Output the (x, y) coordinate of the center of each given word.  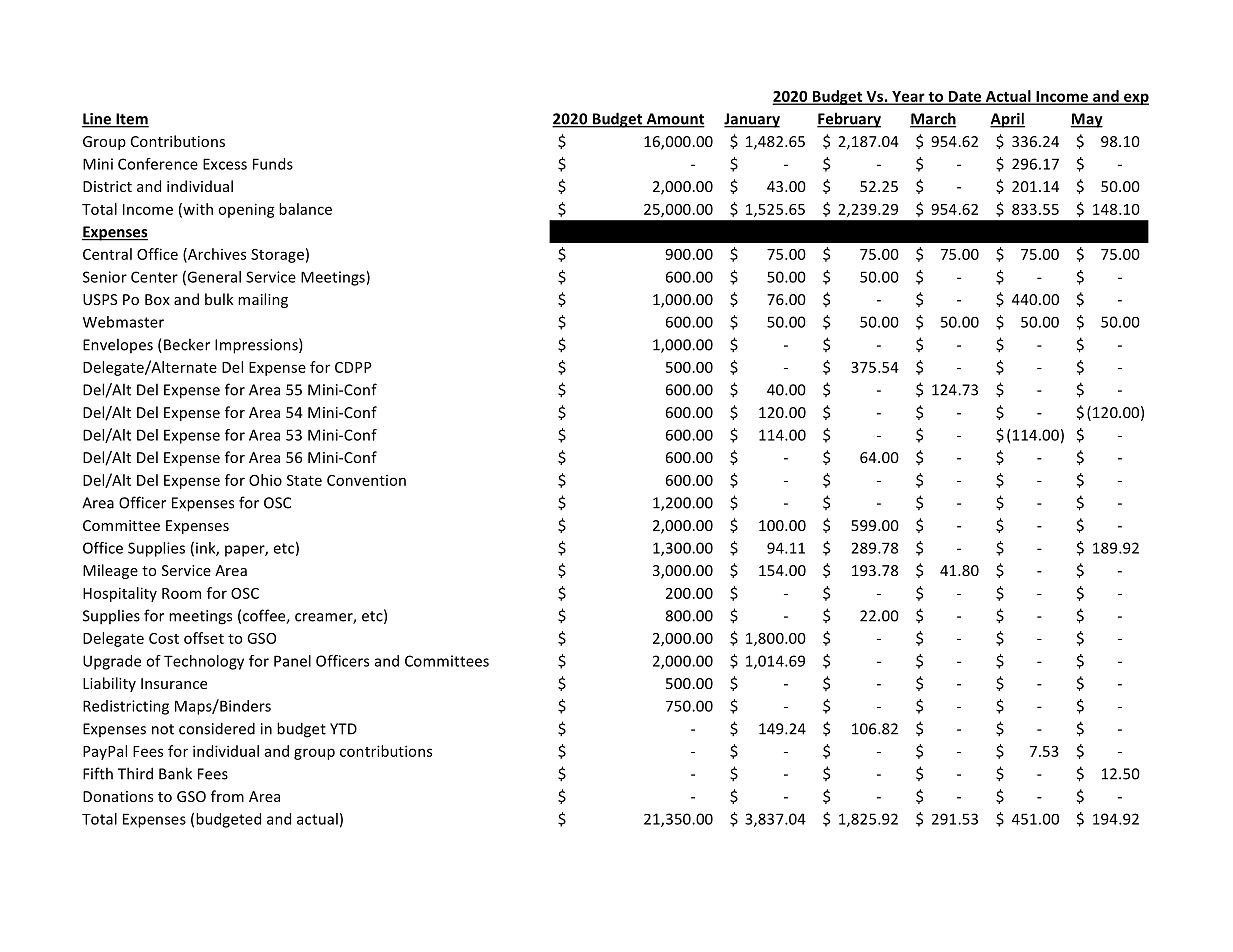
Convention (366, 480)
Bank (175, 773)
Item (131, 120)
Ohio (265, 480)
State (304, 480)
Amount (674, 120)
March (933, 119)
